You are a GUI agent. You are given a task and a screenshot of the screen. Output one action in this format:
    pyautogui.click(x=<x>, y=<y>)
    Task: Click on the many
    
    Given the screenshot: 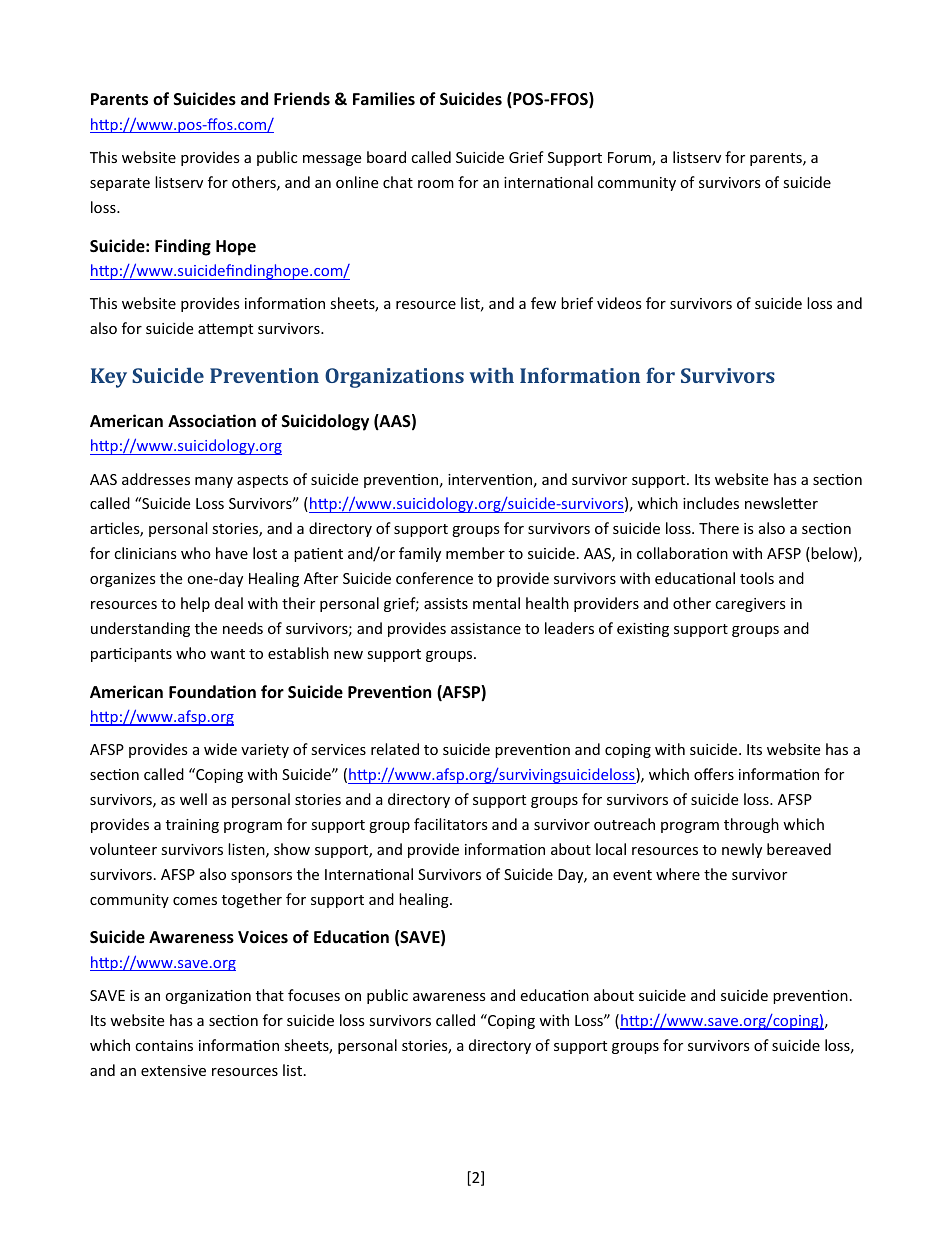 What is the action you would take?
    pyautogui.click(x=214, y=482)
